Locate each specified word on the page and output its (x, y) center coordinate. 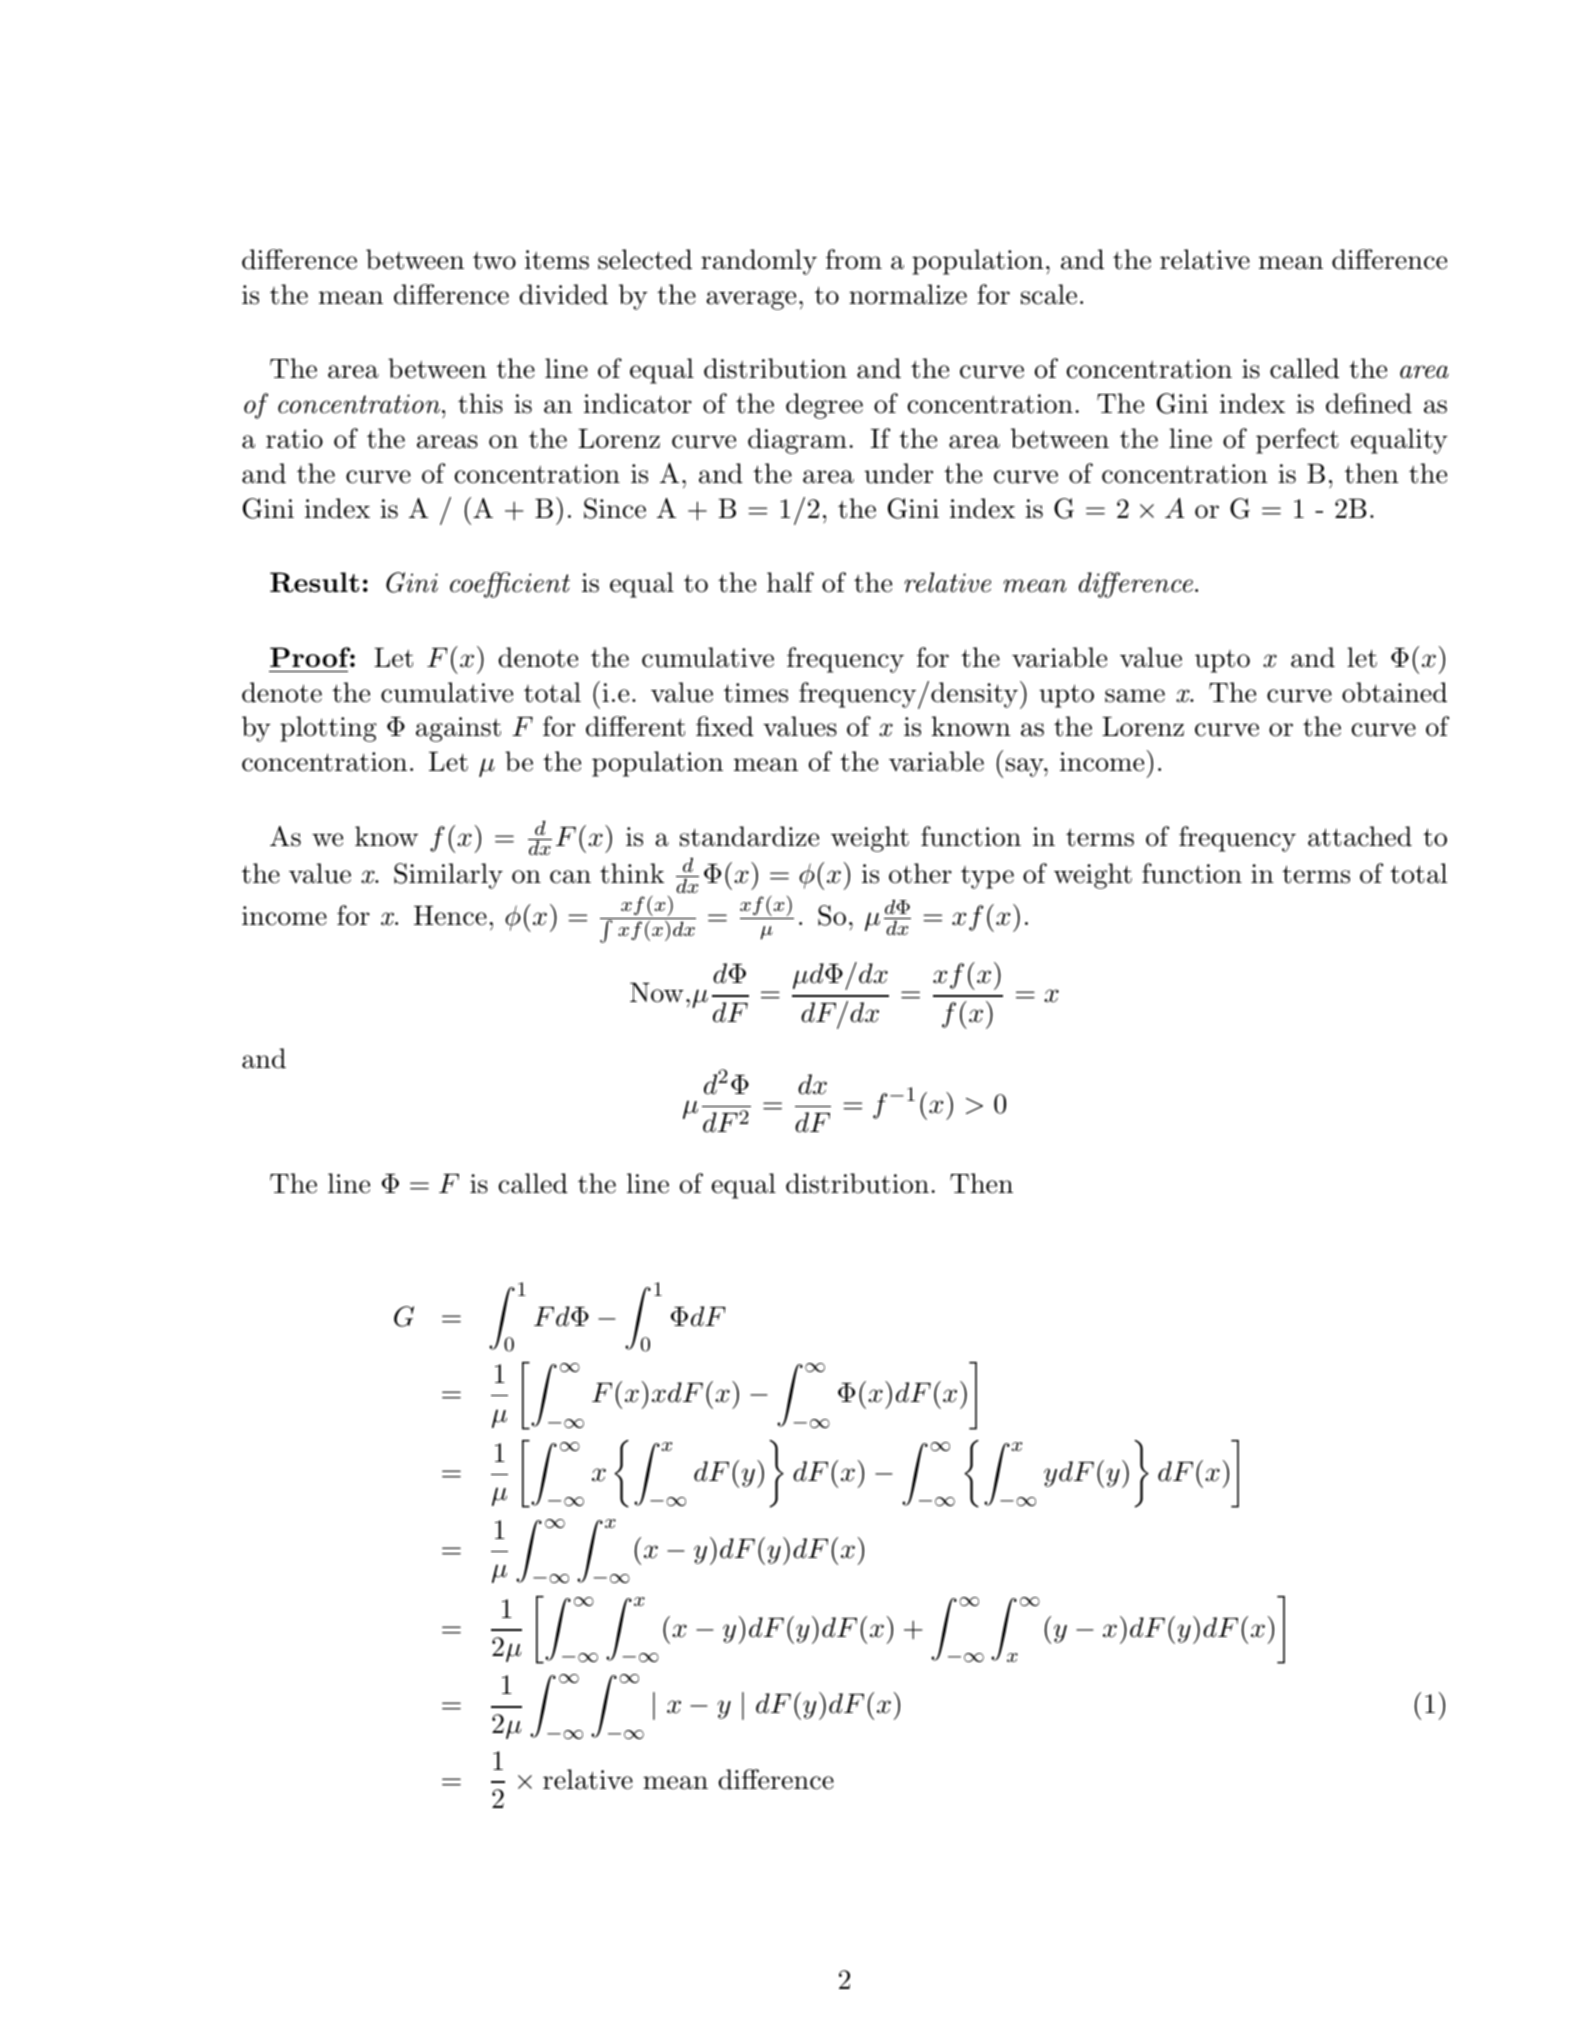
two (494, 261)
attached (1360, 836)
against (458, 729)
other (920, 873)
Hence (450, 916)
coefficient (510, 585)
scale (1049, 294)
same (1135, 696)
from (854, 259)
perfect (1297, 441)
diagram (797, 441)
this (480, 403)
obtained (1394, 692)
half (790, 582)
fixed (725, 726)
